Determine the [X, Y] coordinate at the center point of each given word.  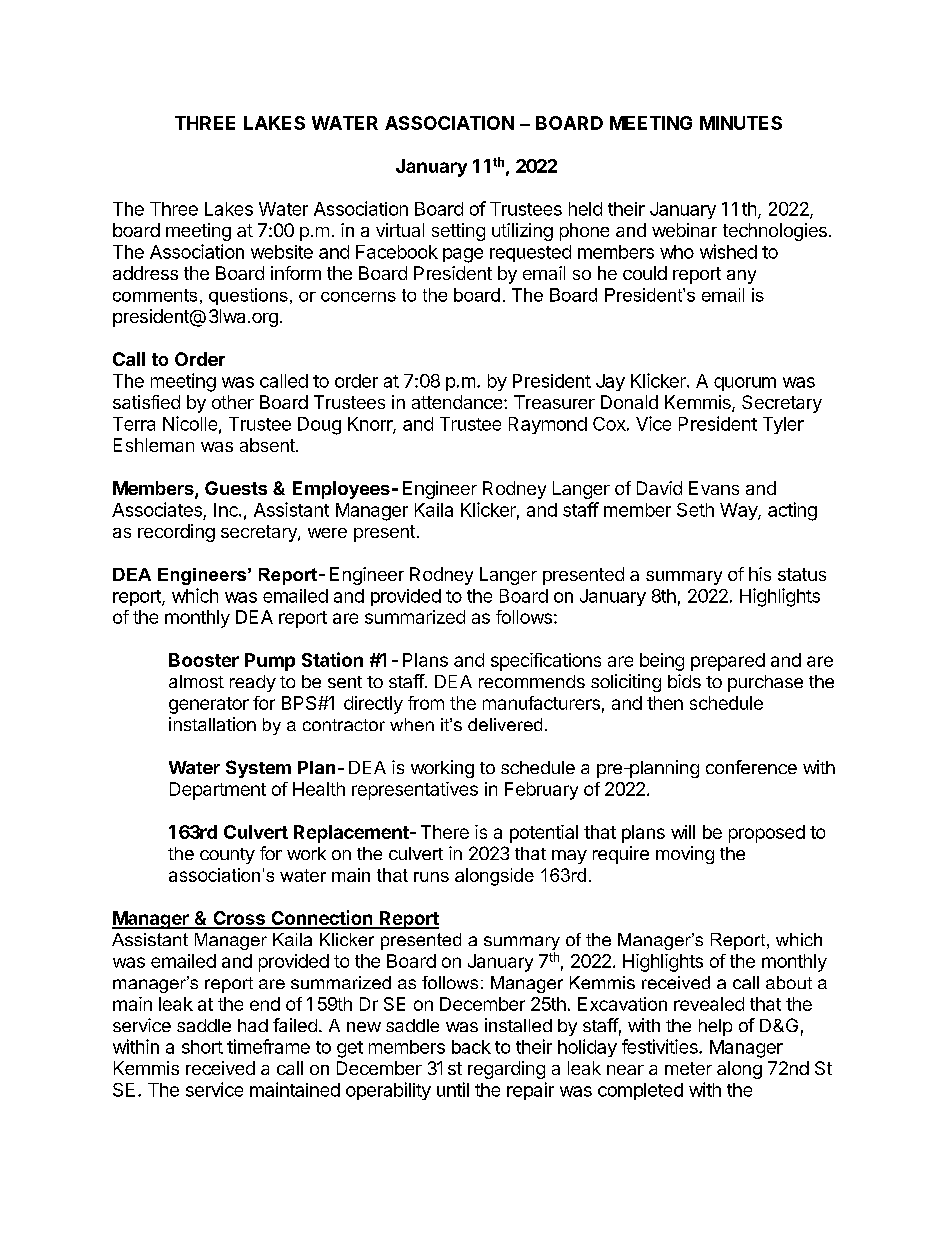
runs [431, 877]
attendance [458, 402]
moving [685, 855]
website [282, 252]
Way [739, 511]
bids [684, 681]
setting [458, 232]
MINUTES [741, 123]
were [327, 533]
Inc [227, 510]
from [426, 703]
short [202, 1047]
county [227, 856]
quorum [745, 384]
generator [209, 705]
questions [248, 296]
